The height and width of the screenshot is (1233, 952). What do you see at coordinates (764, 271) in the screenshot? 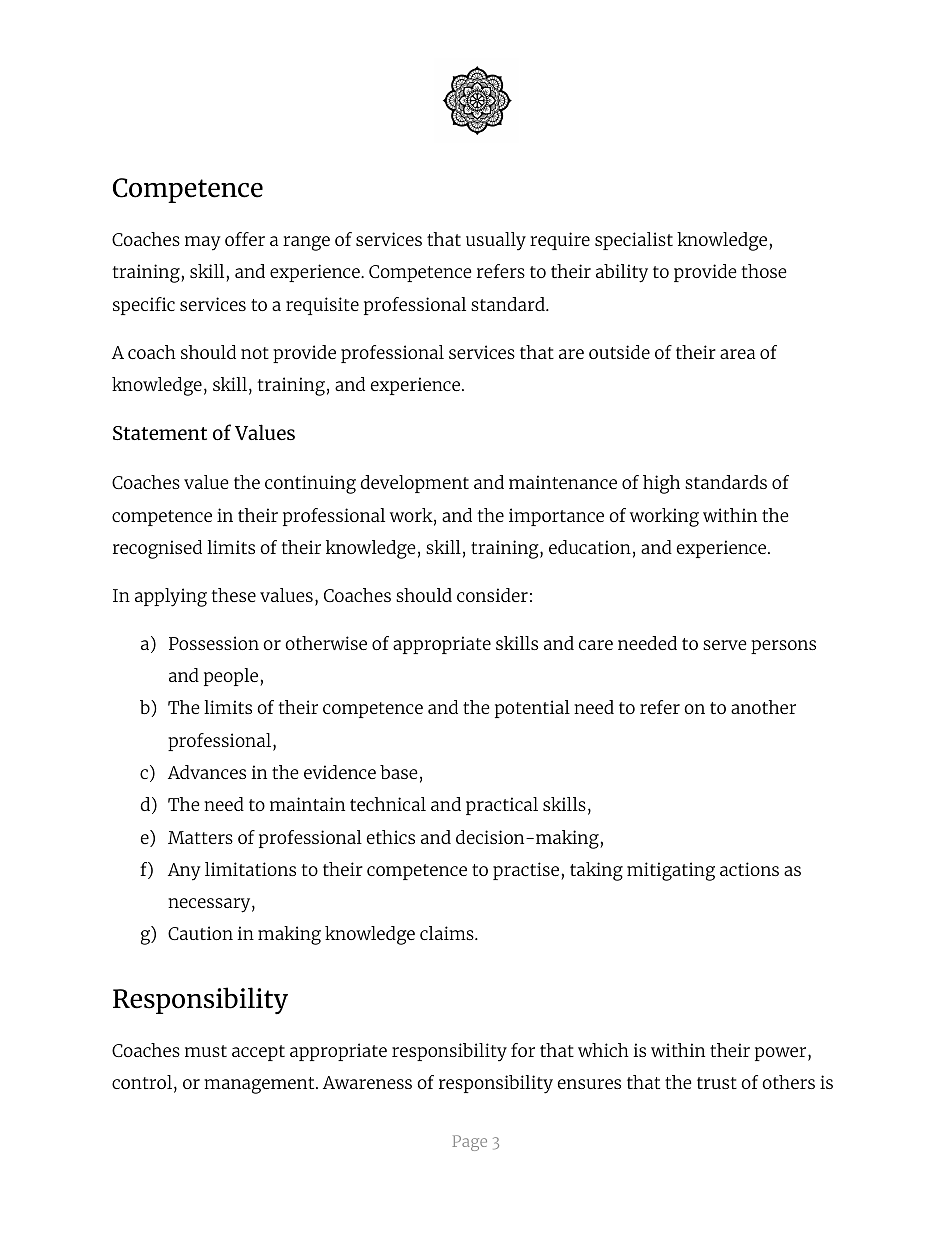
I see `those` at bounding box center [764, 271].
